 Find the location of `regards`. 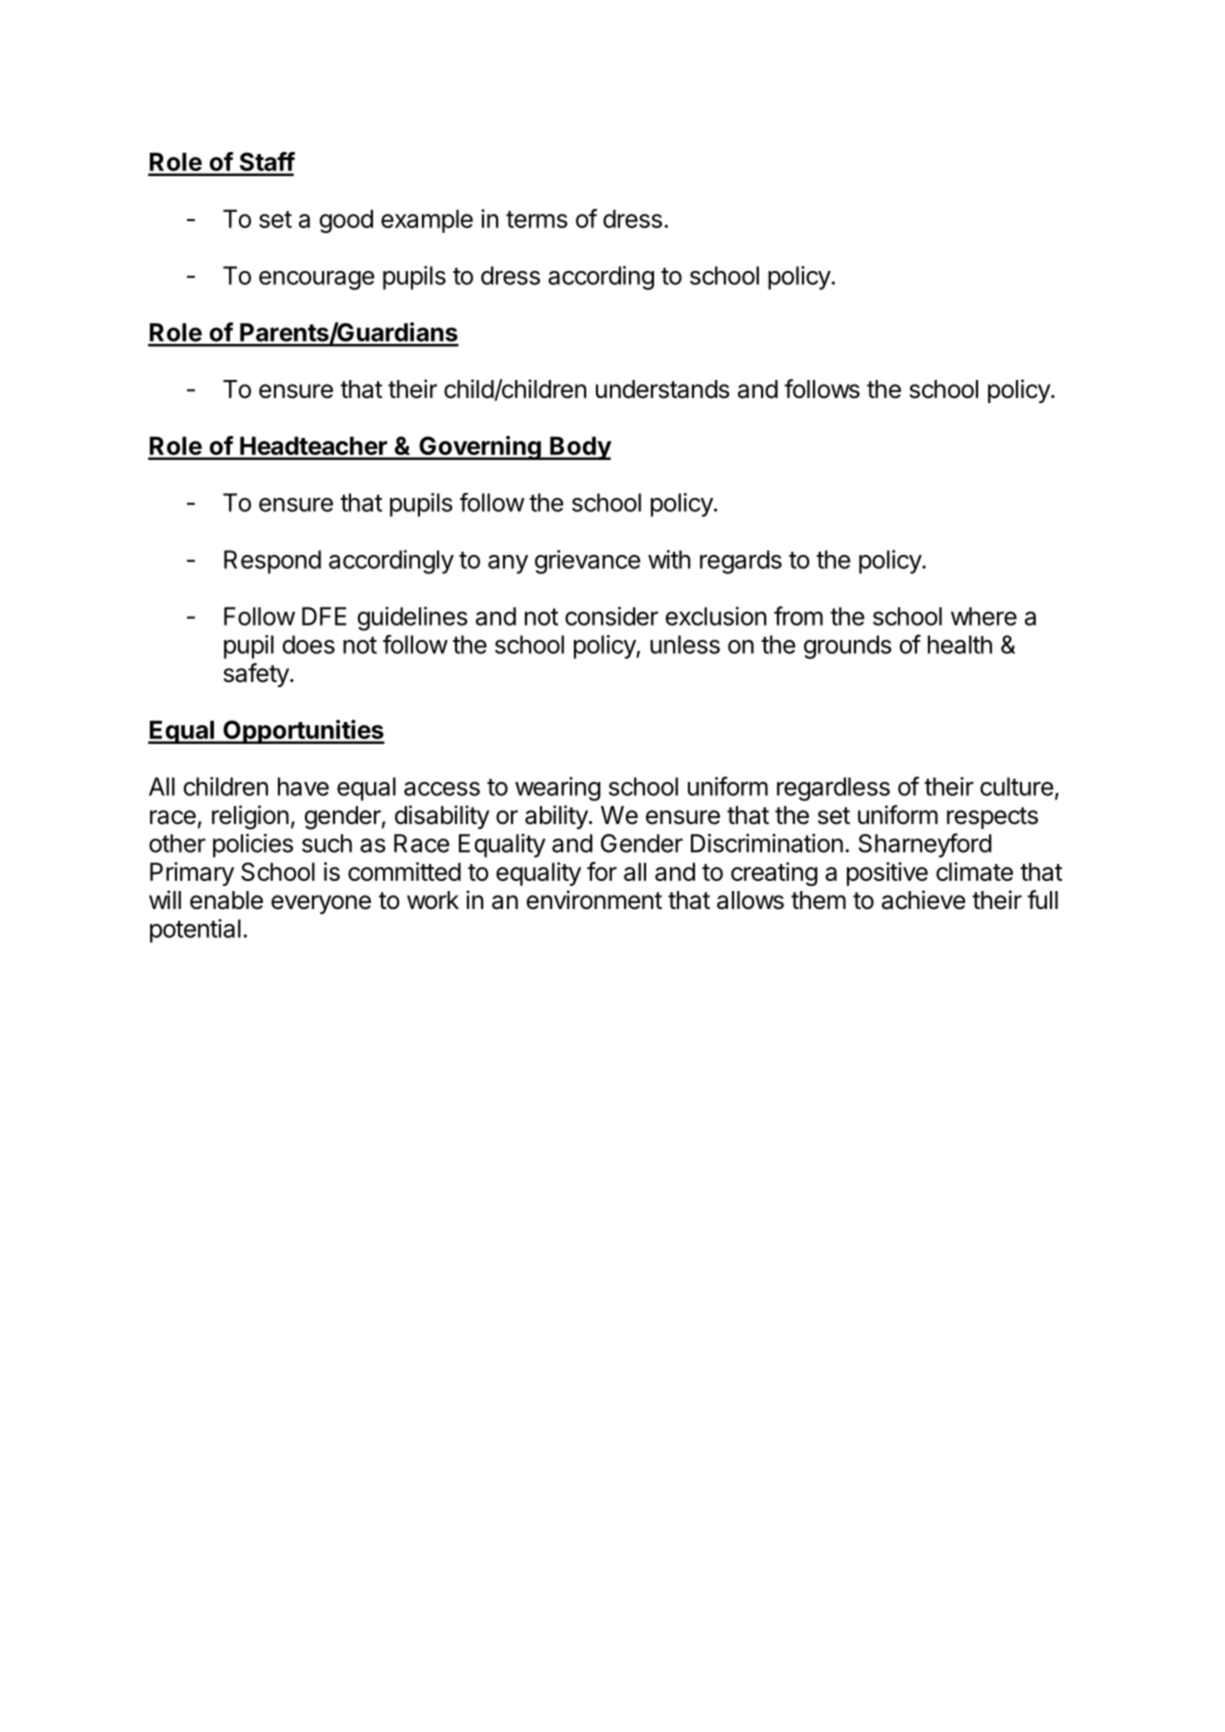

regards is located at coordinates (741, 562).
